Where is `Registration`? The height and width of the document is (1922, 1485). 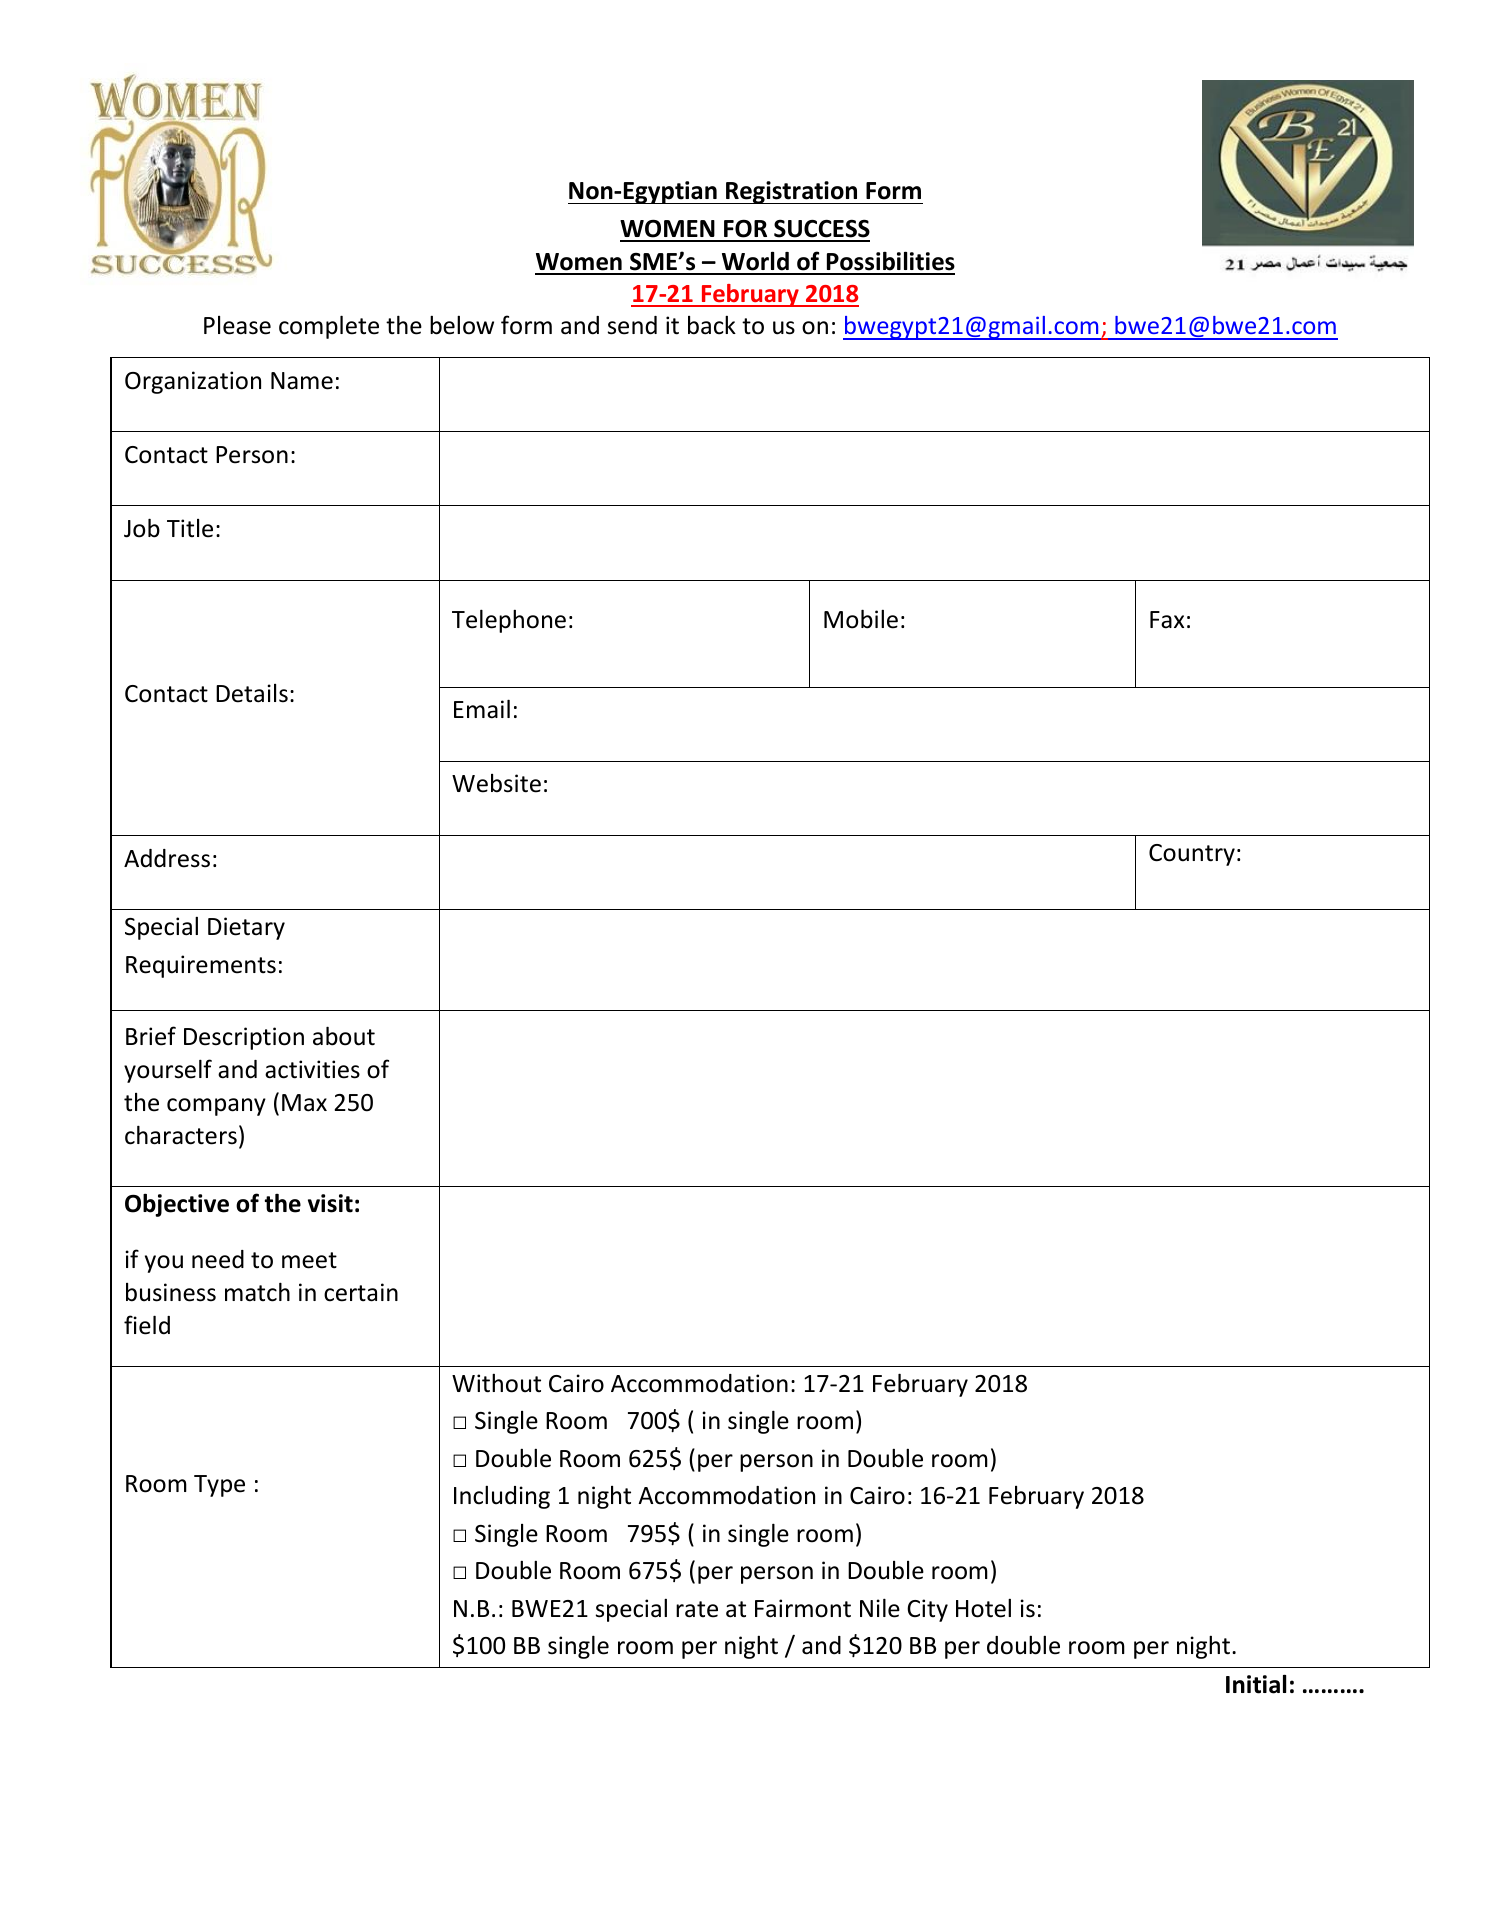
Registration is located at coordinates (792, 192).
